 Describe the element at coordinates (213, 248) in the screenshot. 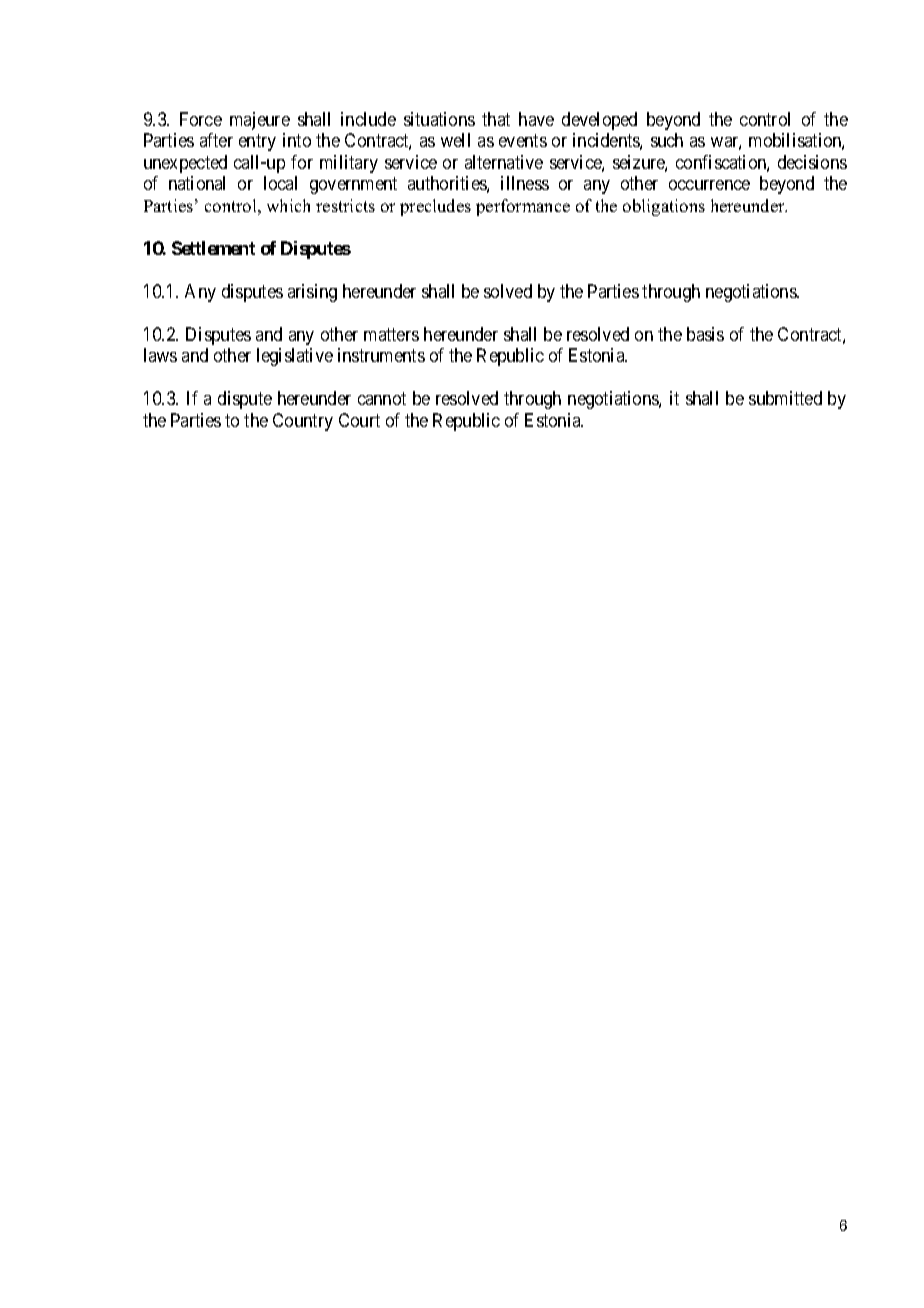

I see `Settlement` at that location.
